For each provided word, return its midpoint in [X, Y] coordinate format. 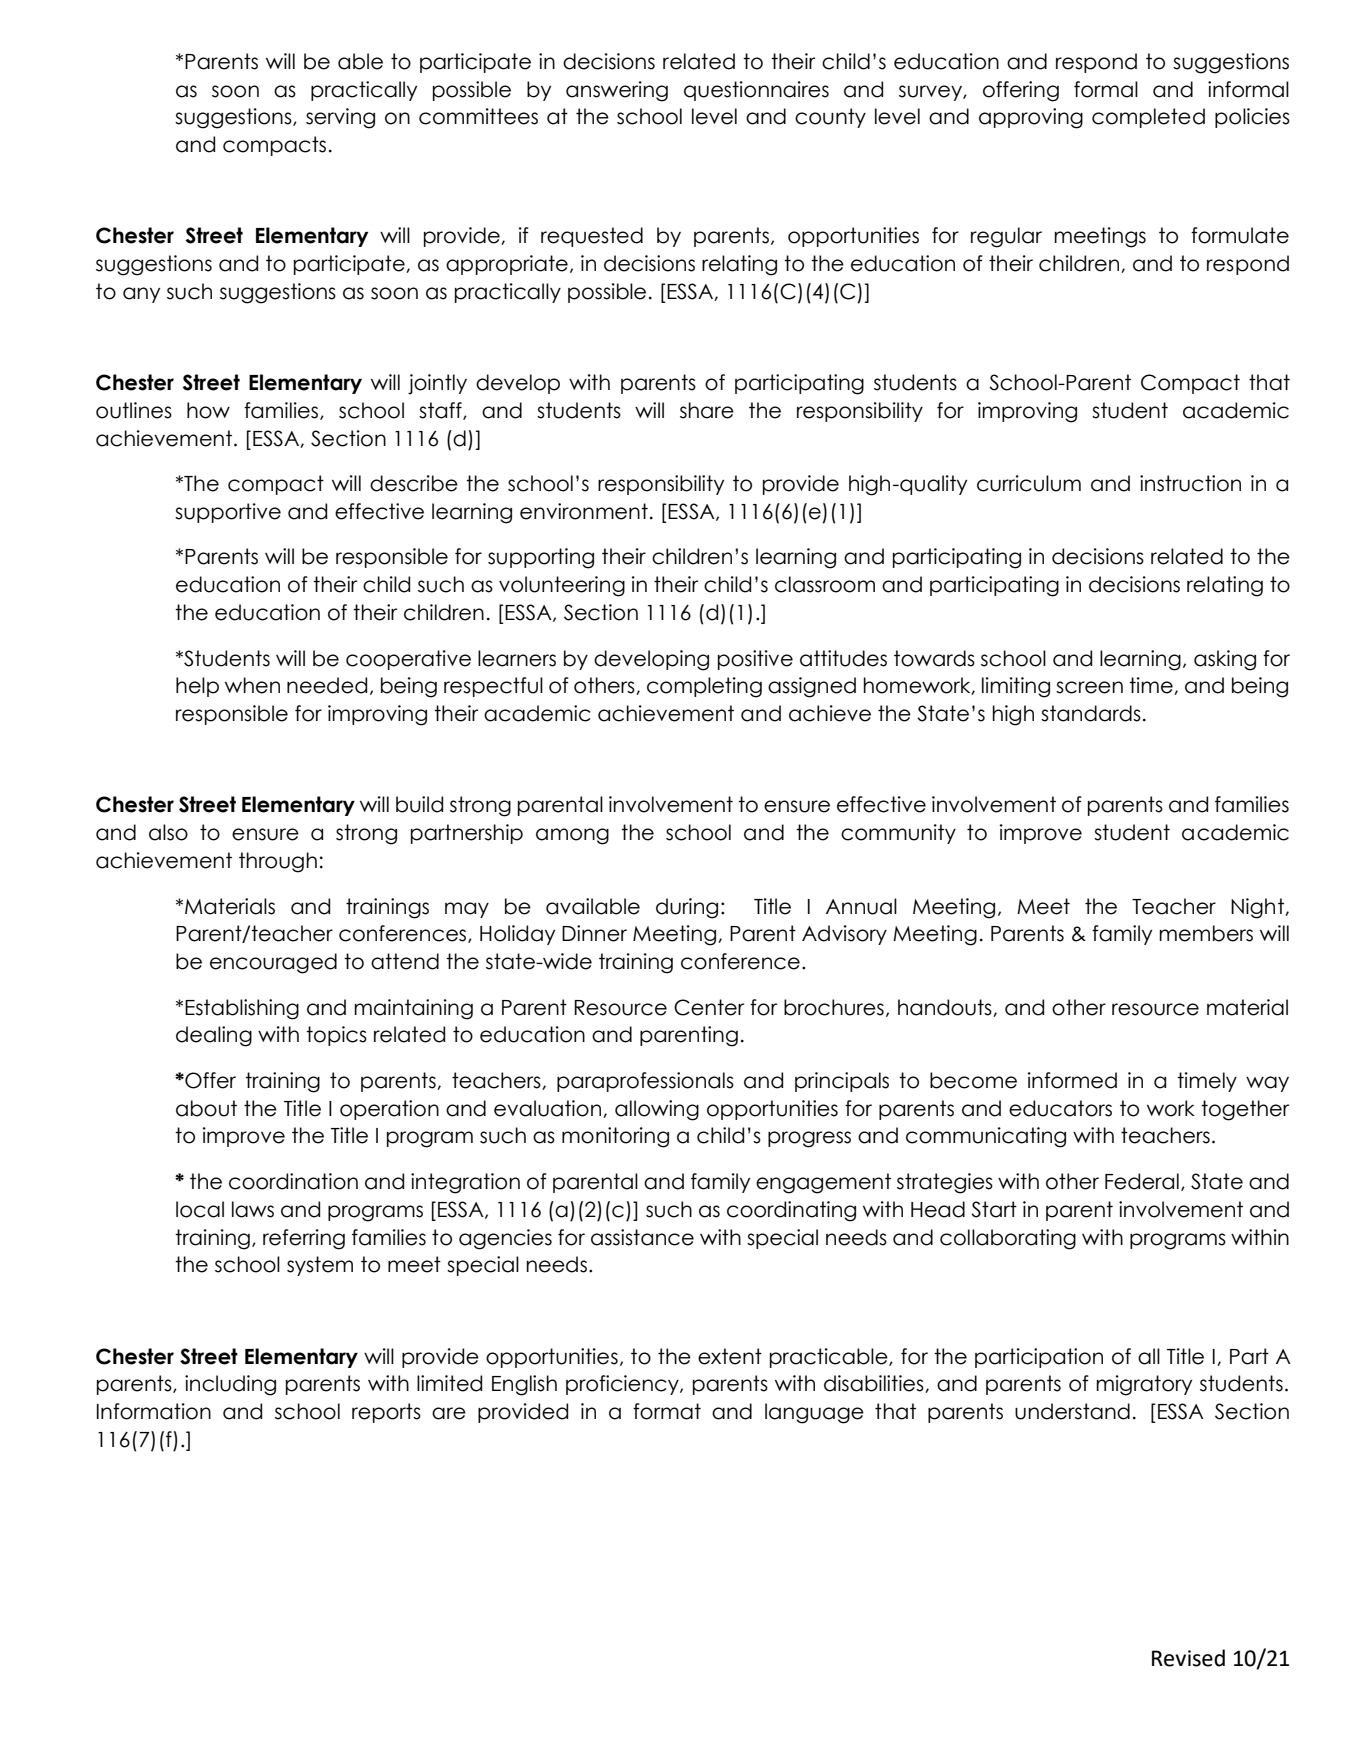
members [1206, 933]
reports [386, 1413]
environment [584, 511]
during [687, 908]
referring [304, 1239]
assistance [642, 1237]
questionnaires [756, 91]
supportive [228, 513]
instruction [1190, 483]
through [278, 862]
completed [1148, 118]
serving [340, 118]
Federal [1142, 1181]
